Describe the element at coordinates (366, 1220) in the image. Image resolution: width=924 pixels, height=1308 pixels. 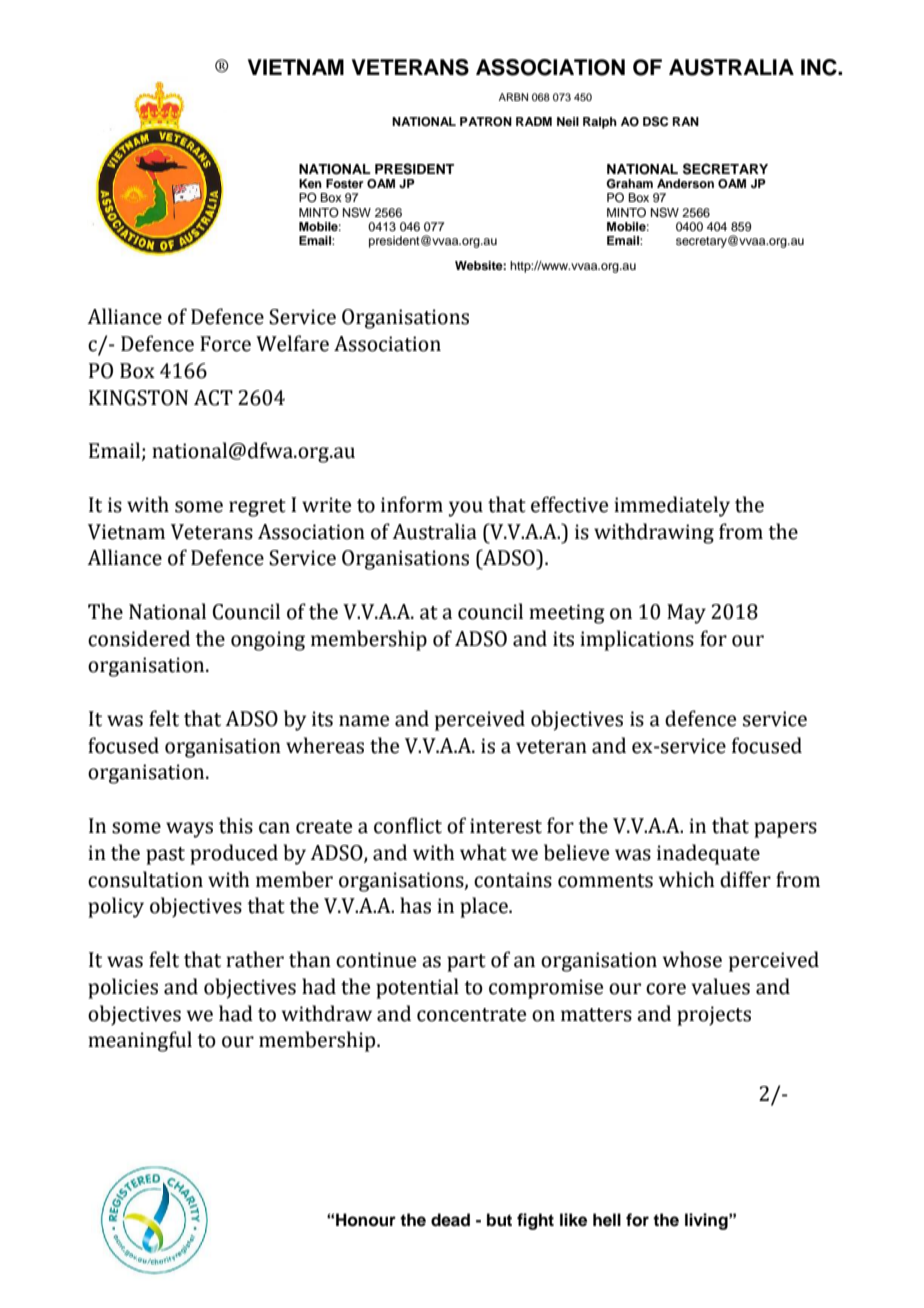
I see `Honour` at that location.
